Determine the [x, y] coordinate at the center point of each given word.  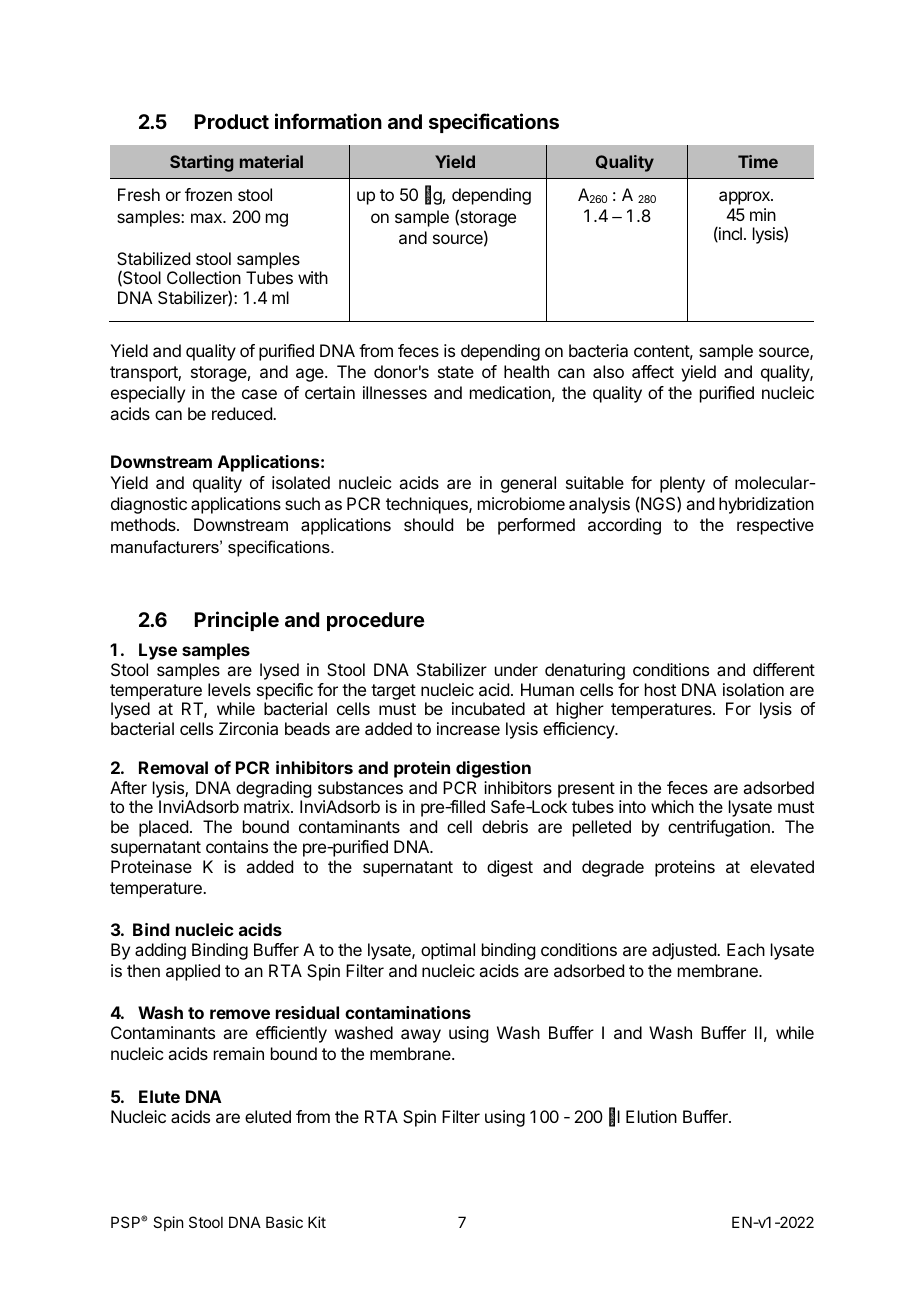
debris [505, 826]
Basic [284, 1222]
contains [237, 846]
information [328, 121]
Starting [201, 163]
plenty [682, 484]
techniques [428, 505]
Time [758, 161]
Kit [317, 1222]
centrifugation [719, 828]
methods [144, 524]
